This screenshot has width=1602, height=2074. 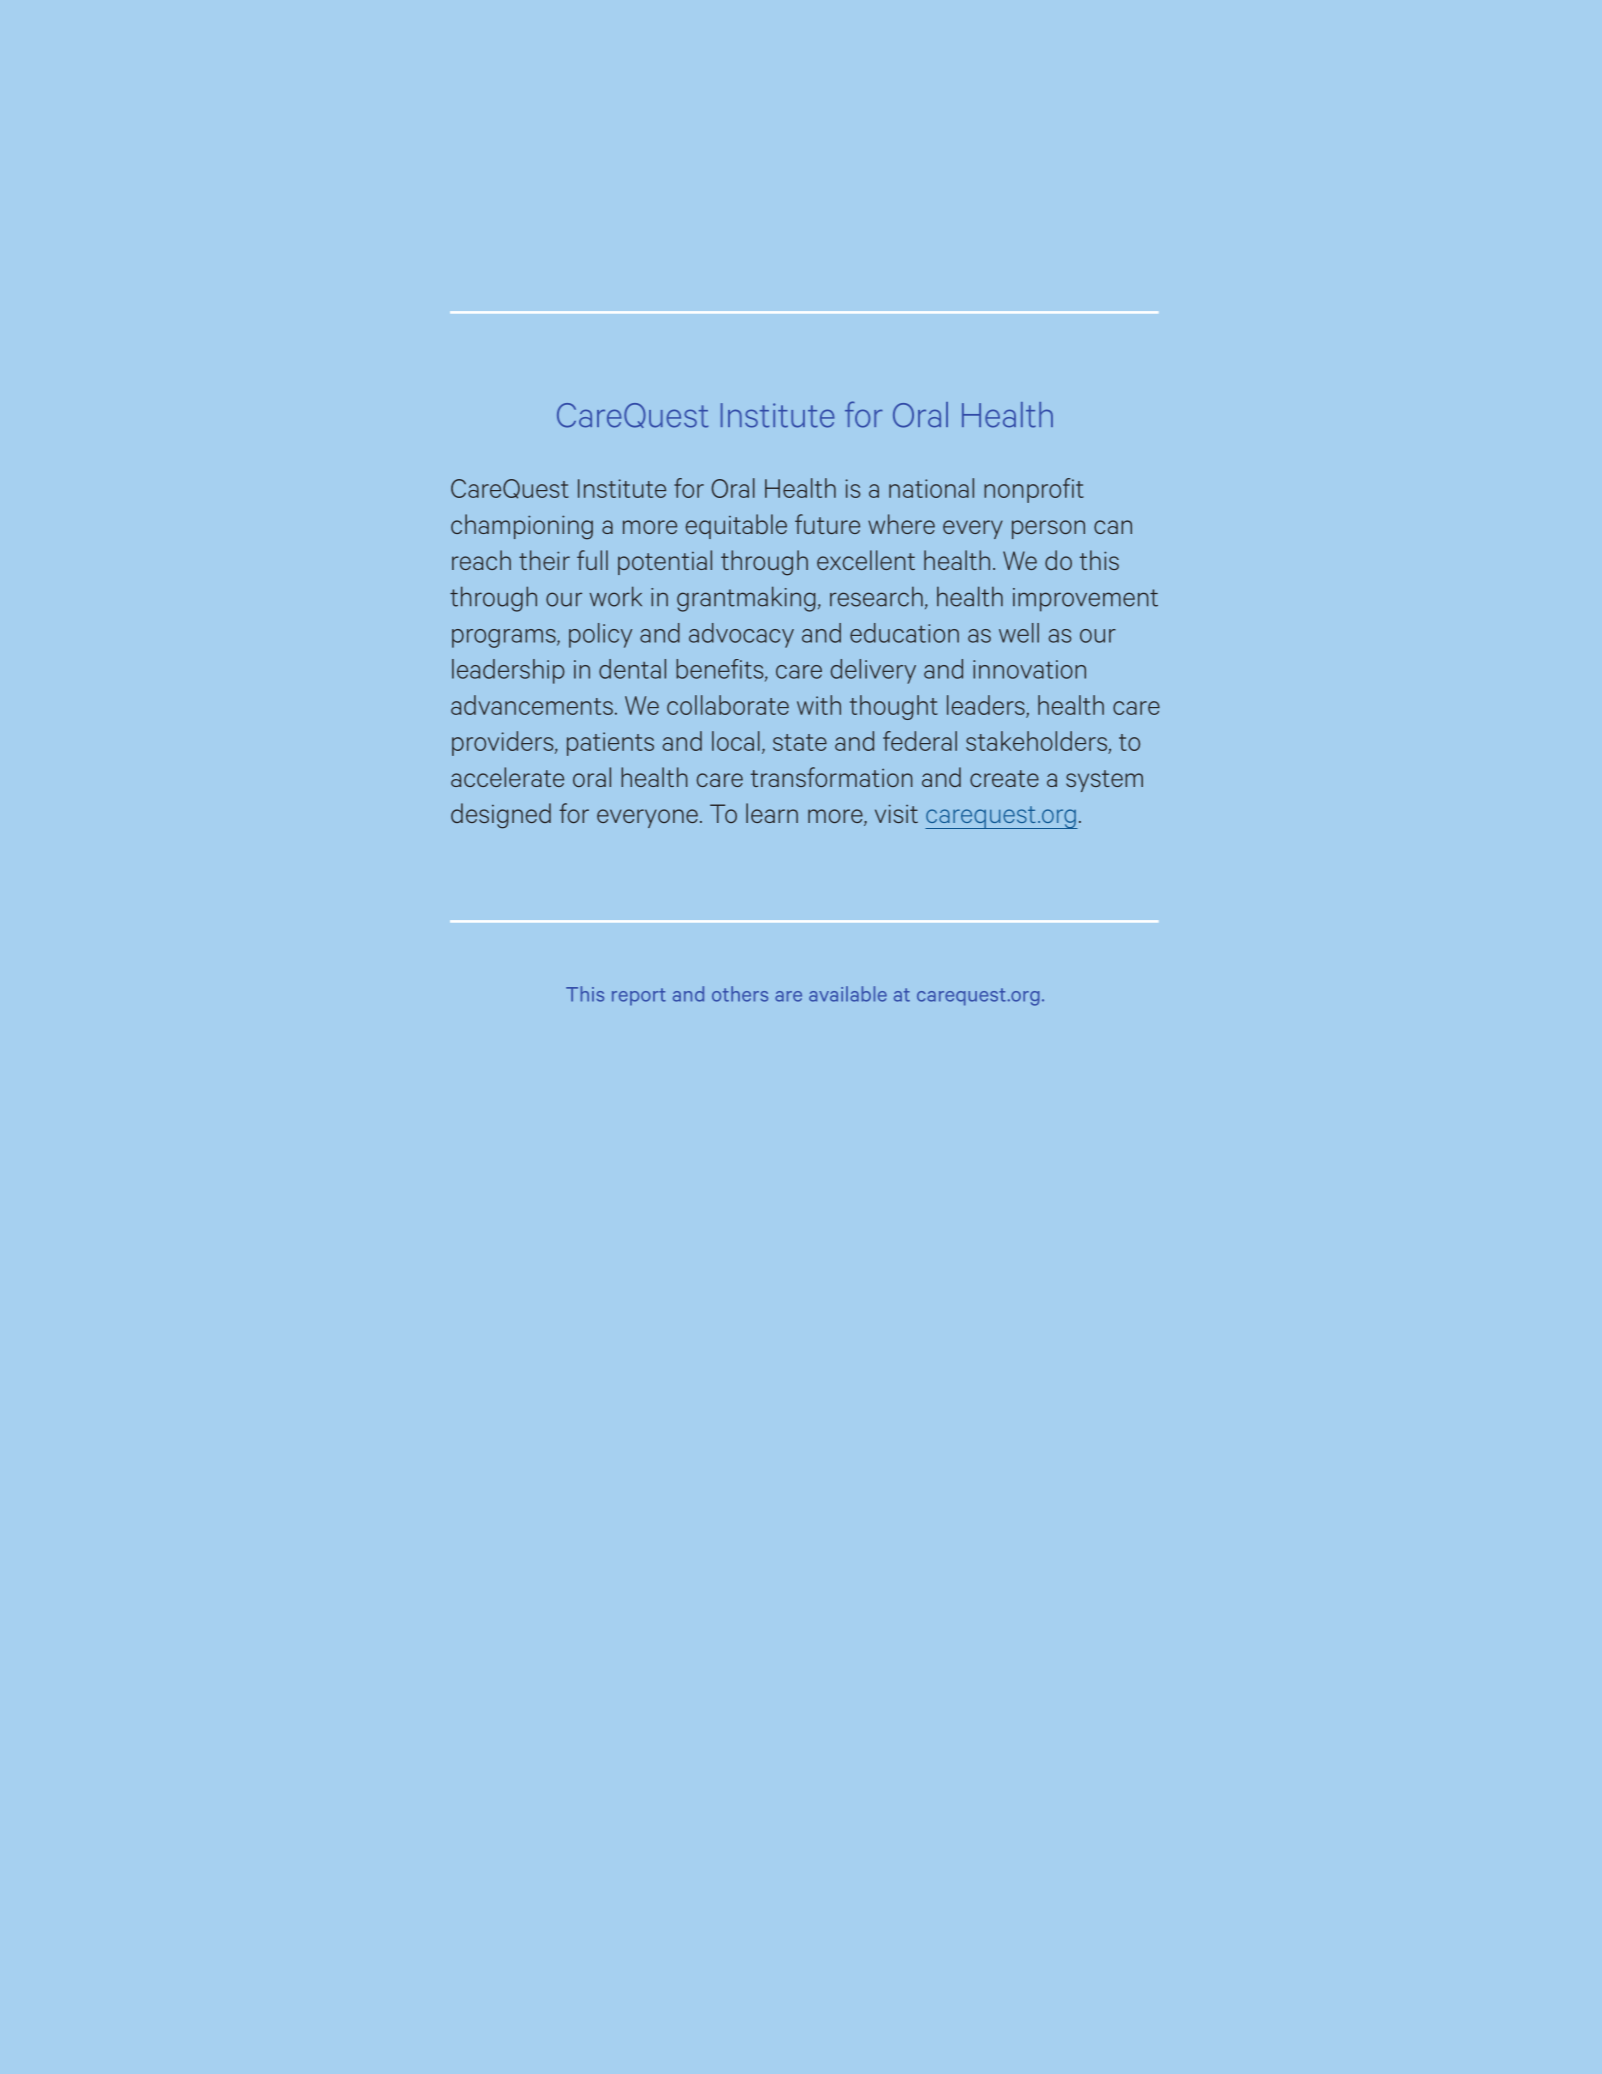 I want to click on nonprofit, so click(x=1034, y=490).
